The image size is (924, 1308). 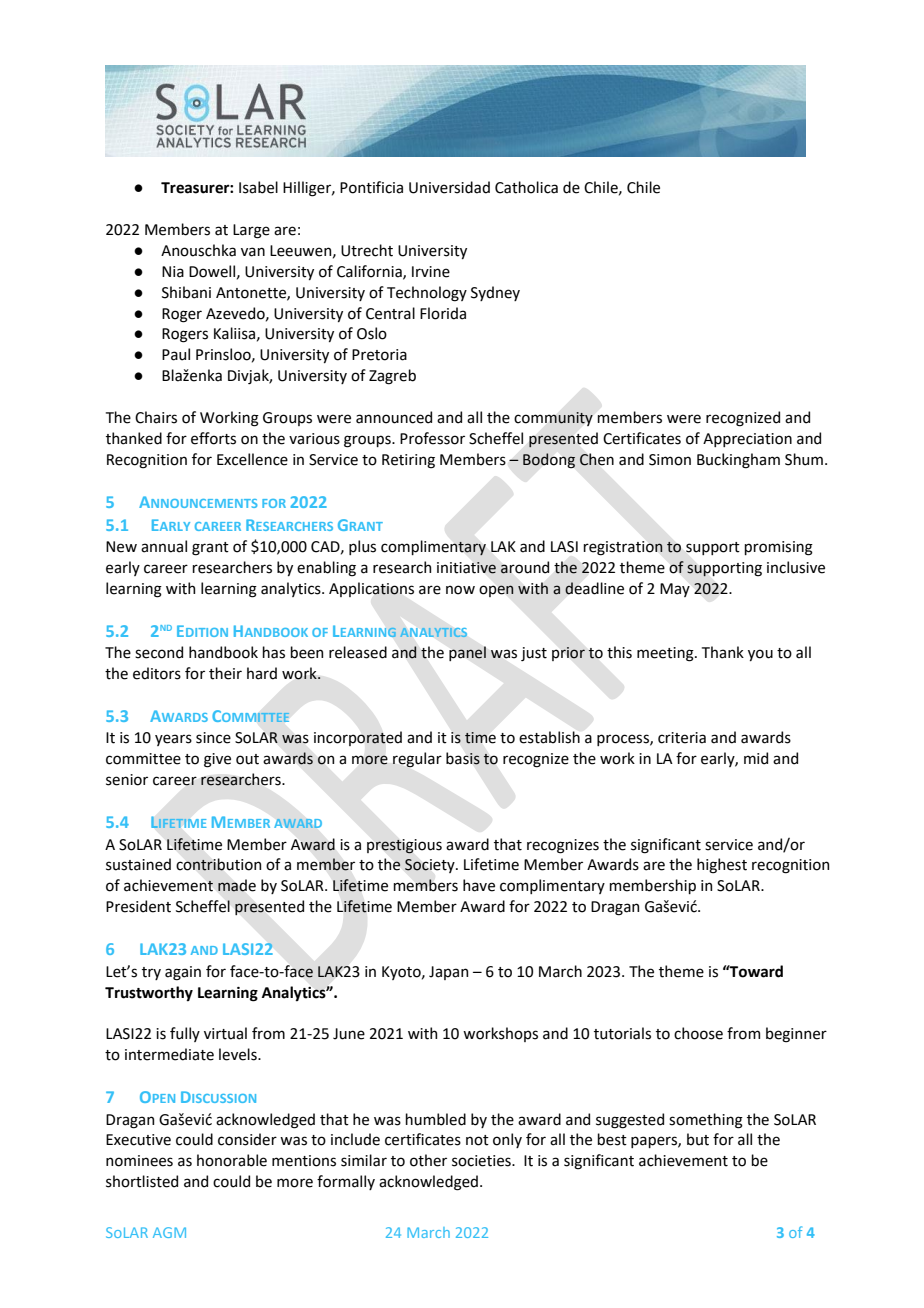 I want to click on Sydney, so click(x=495, y=293).
